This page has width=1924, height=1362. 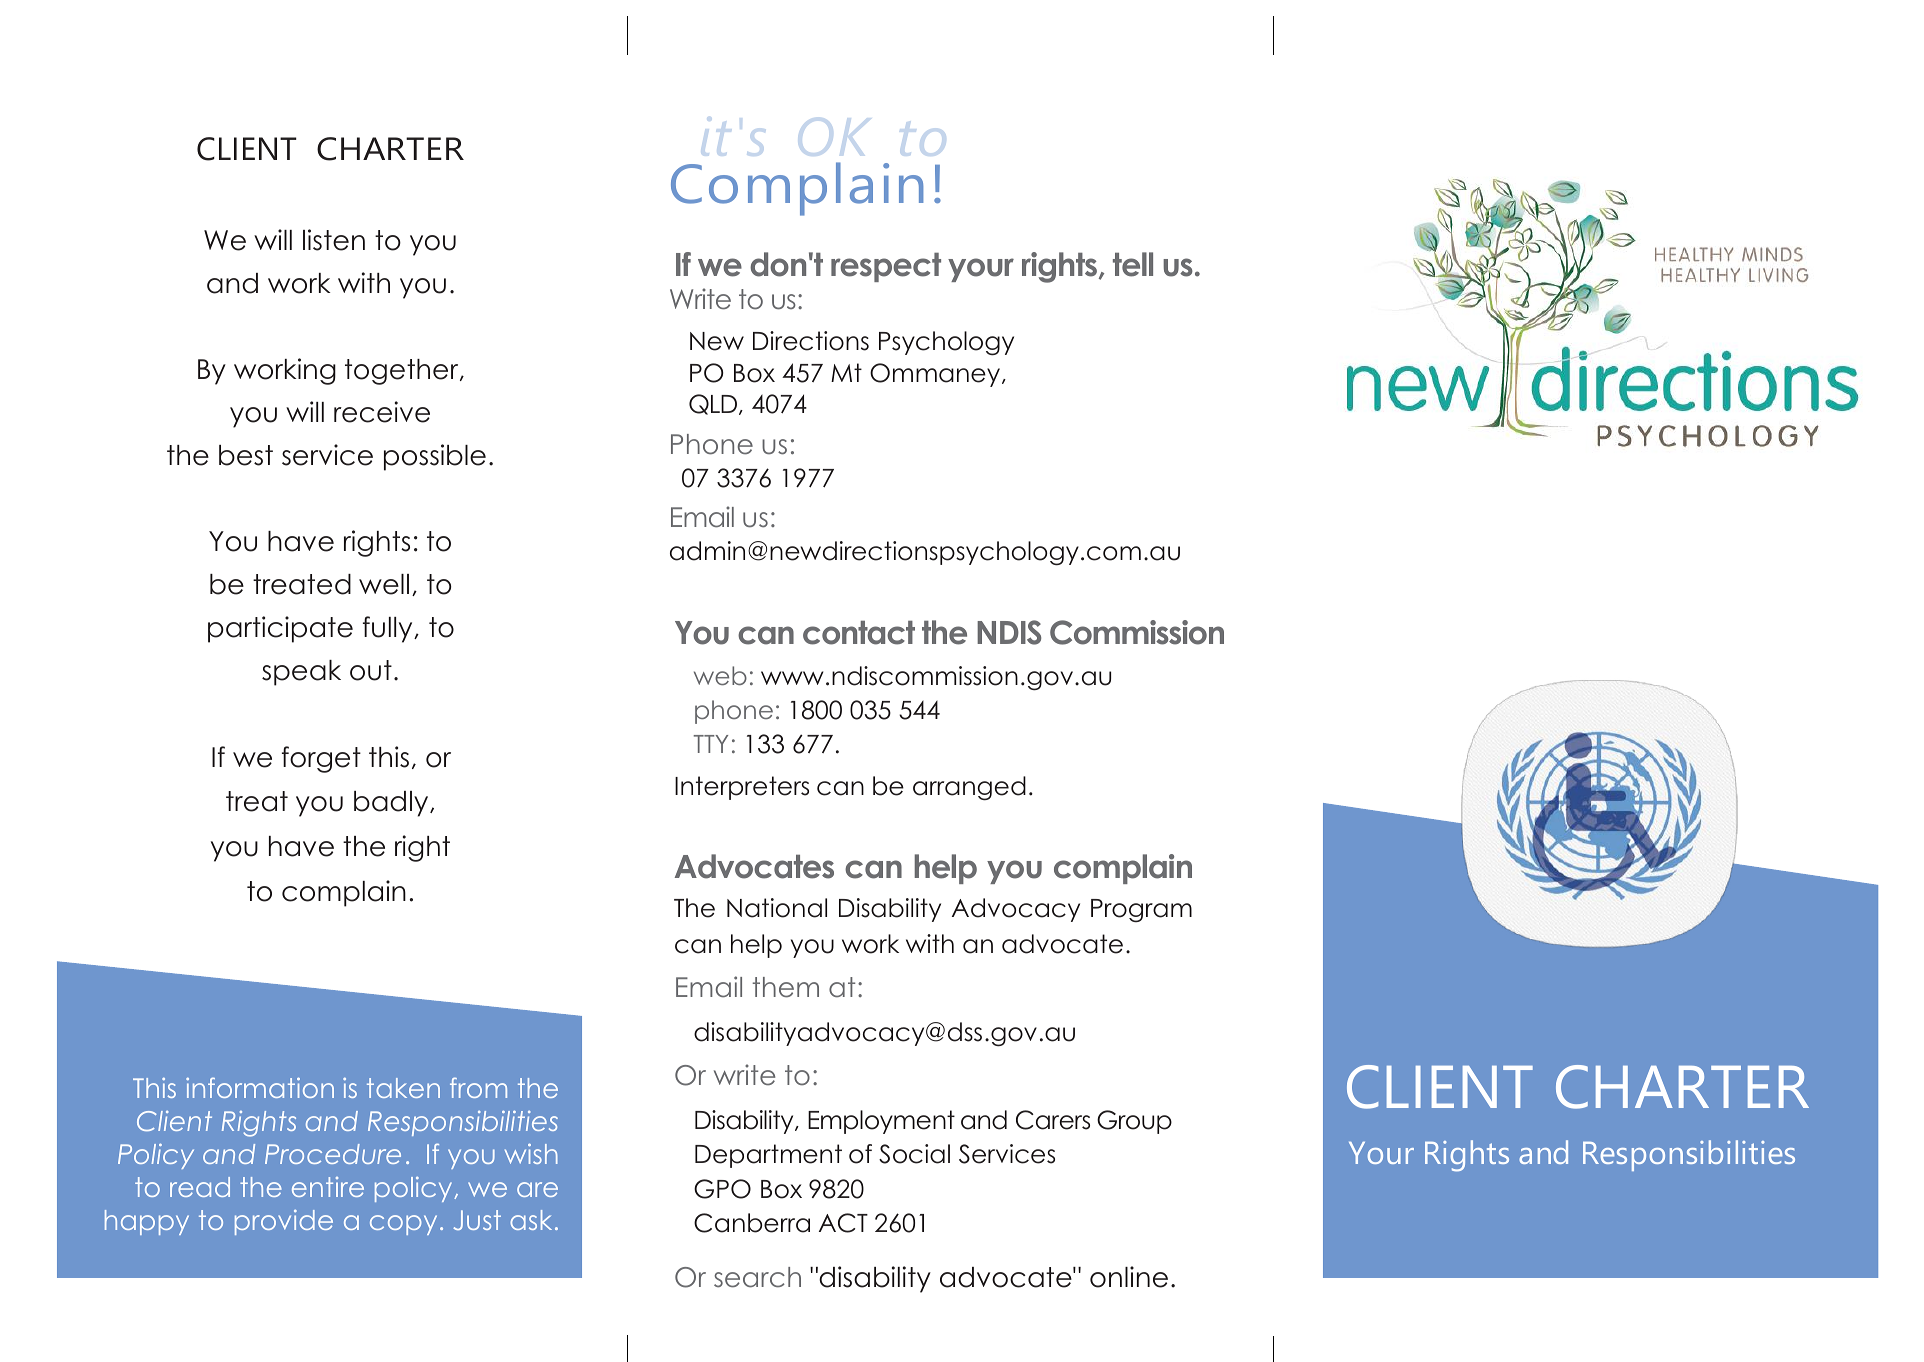 What do you see at coordinates (260, 1087) in the page?
I see `information` at bounding box center [260, 1087].
